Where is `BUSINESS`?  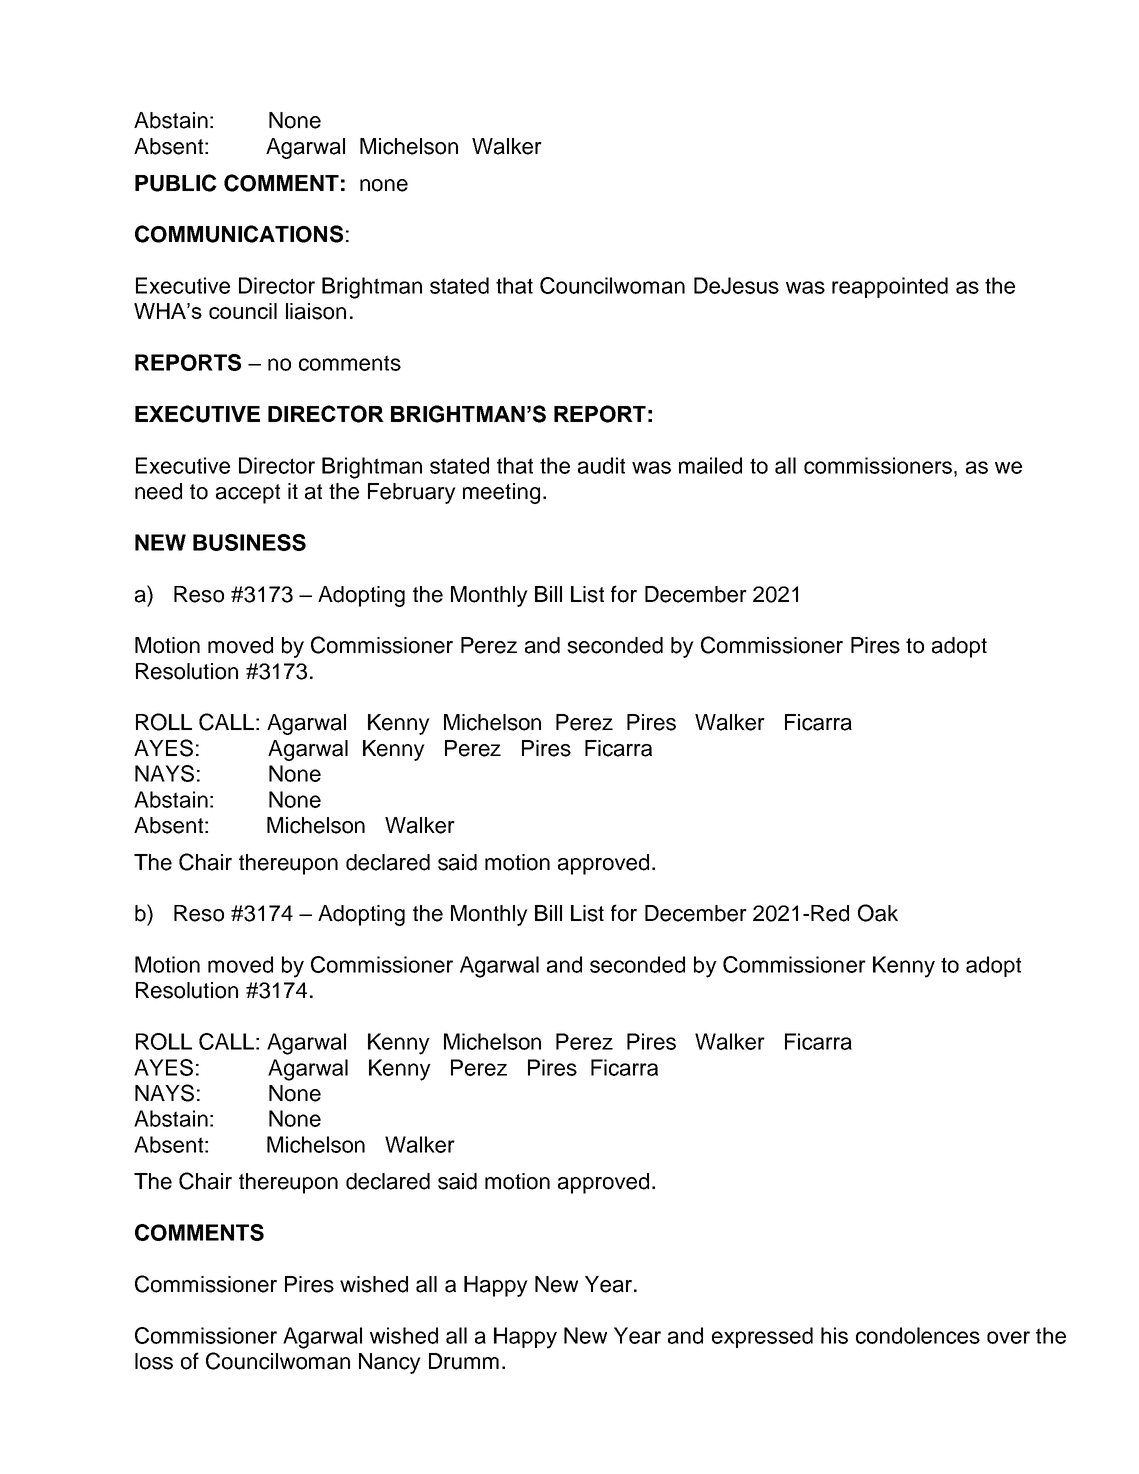
BUSINESS is located at coordinates (249, 542).
